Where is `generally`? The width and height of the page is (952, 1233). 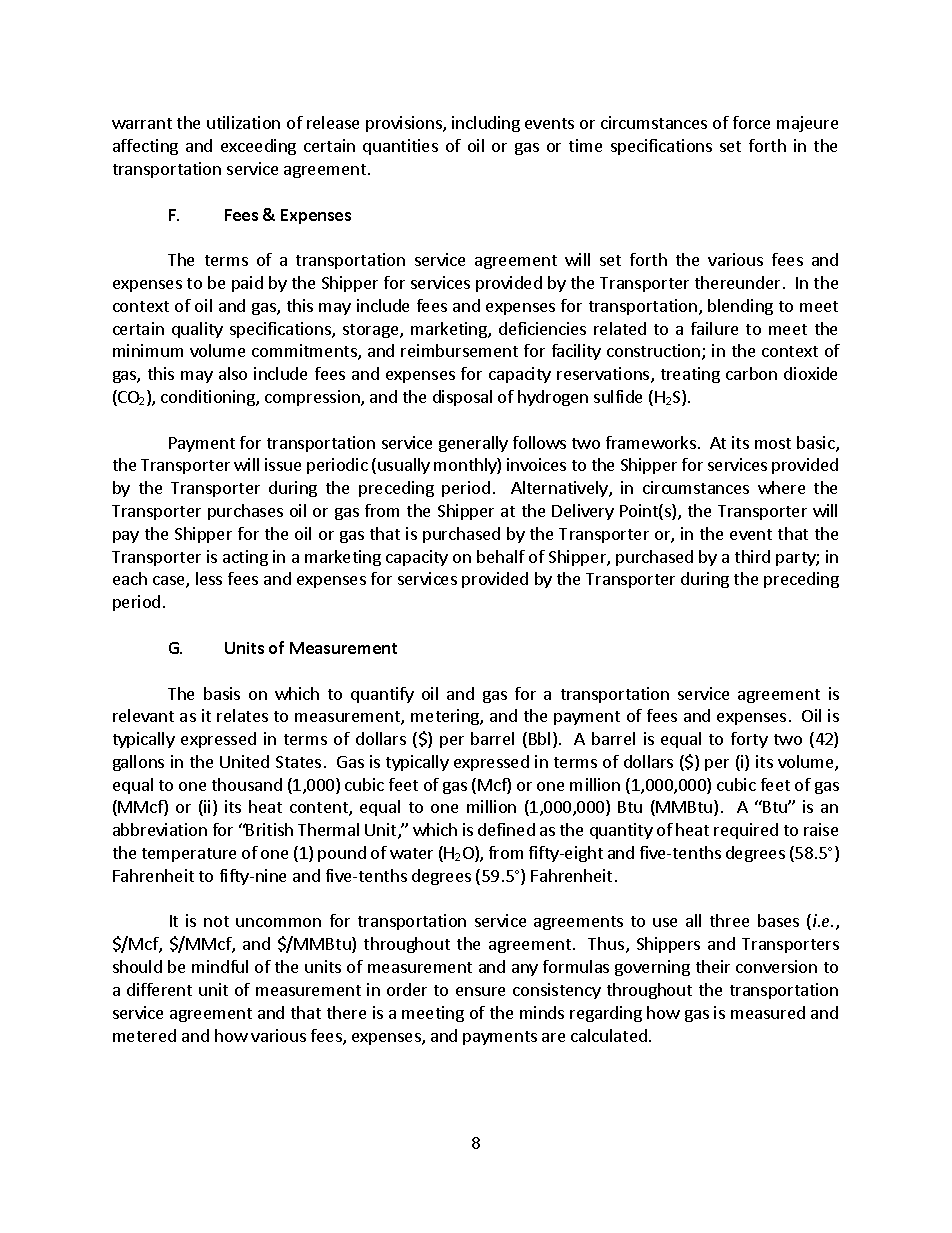
generally is located at coordinates (473, 444).
